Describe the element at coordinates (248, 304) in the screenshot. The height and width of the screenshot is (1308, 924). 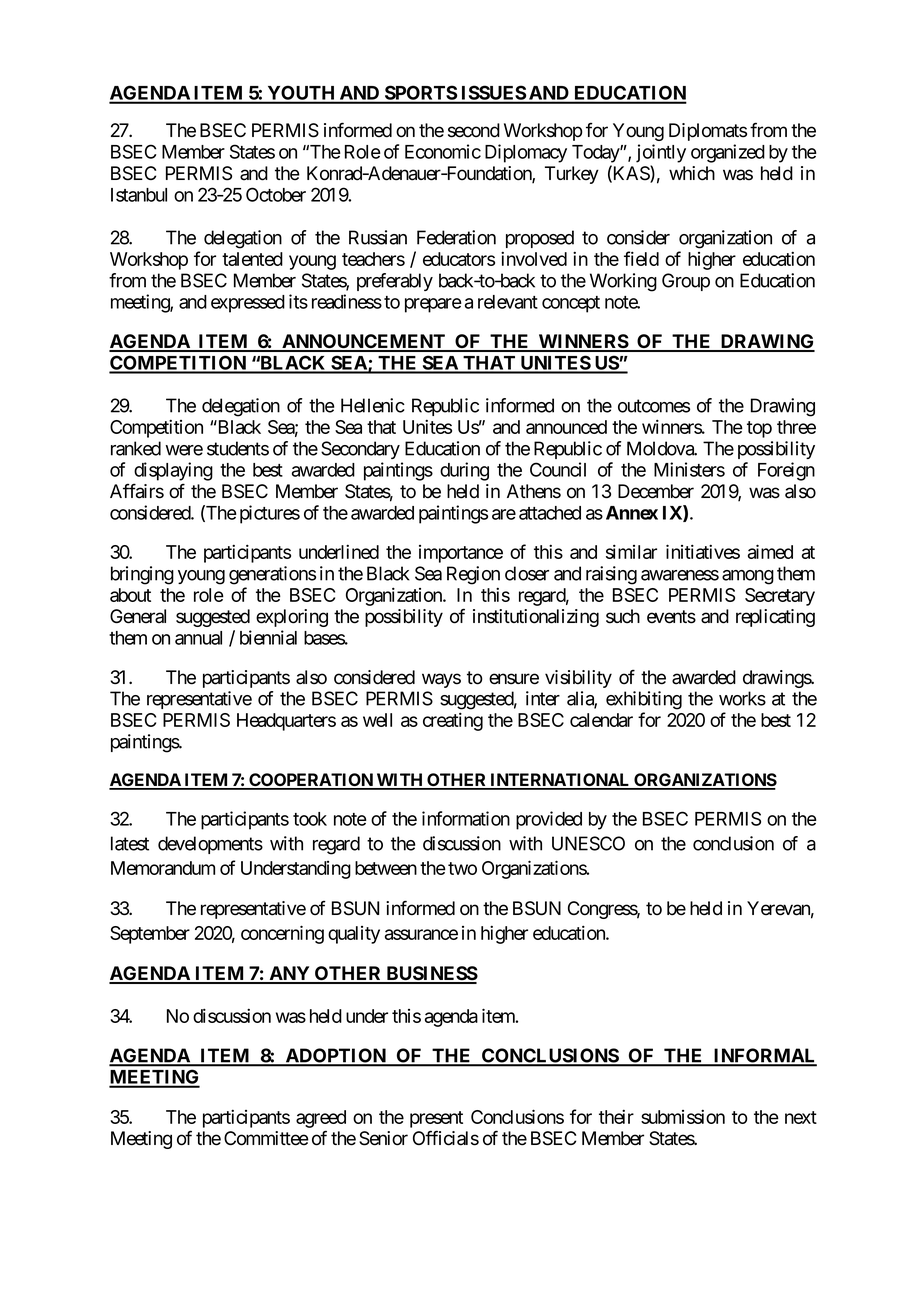
I see `expressed` at that location.
